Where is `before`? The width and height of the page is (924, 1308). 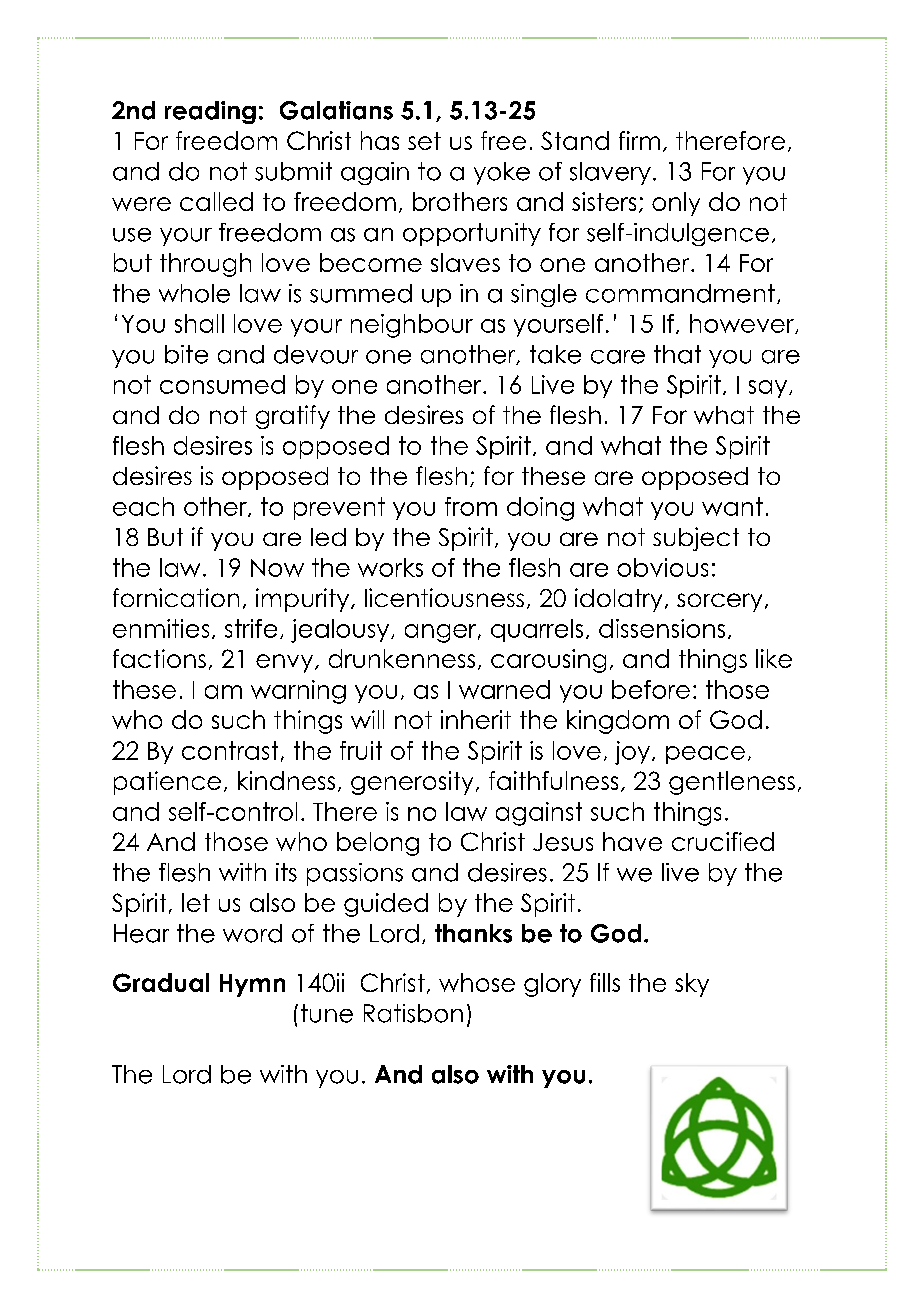 before is located at coordinates (651, 689).
